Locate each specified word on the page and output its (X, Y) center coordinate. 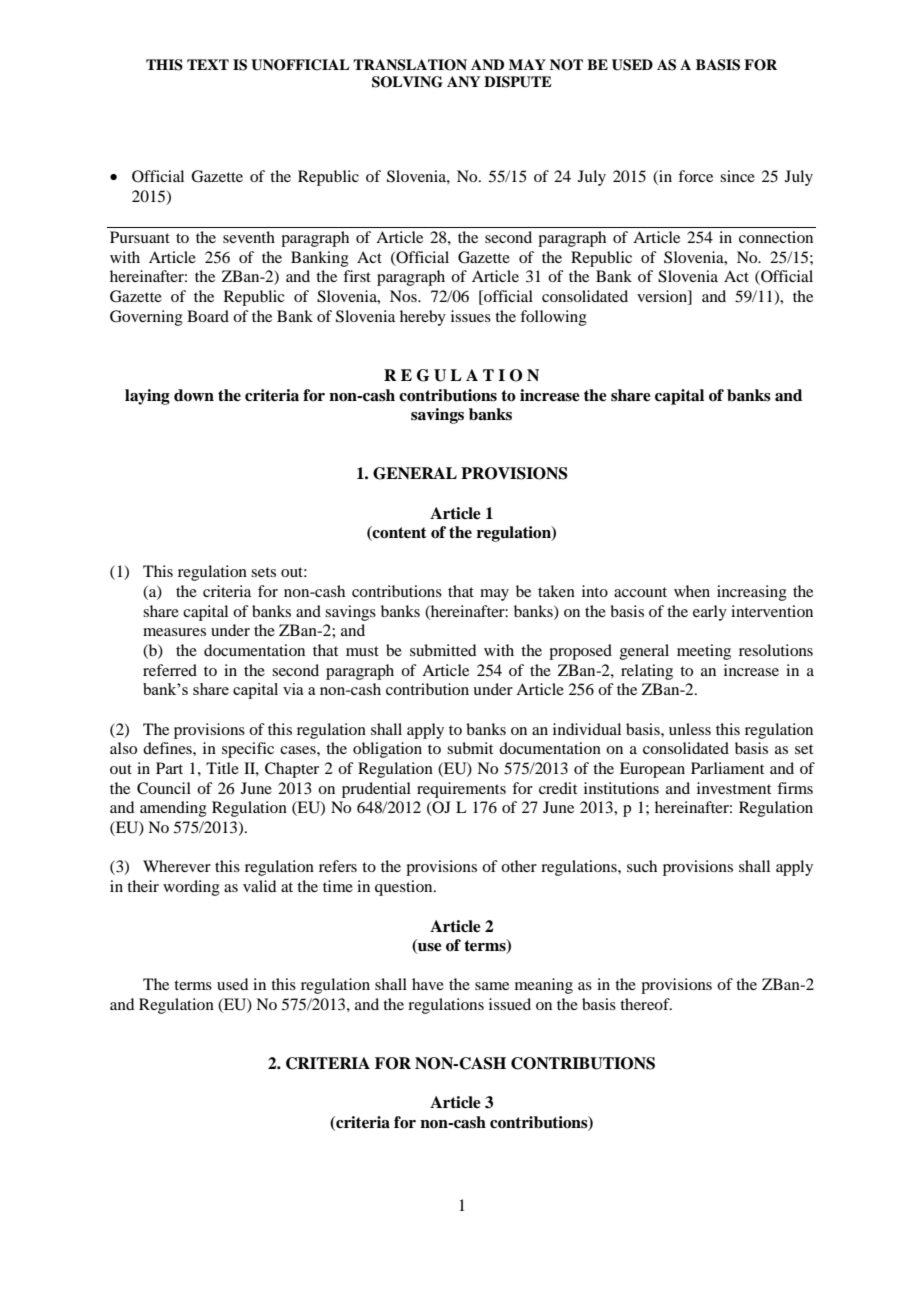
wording (191, 888)
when (692, 591)
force (695, 176)
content (399, 533)
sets (263, 572)
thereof (646, 1004)
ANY (463, 81)
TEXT (208, 64)
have (428, 984)
